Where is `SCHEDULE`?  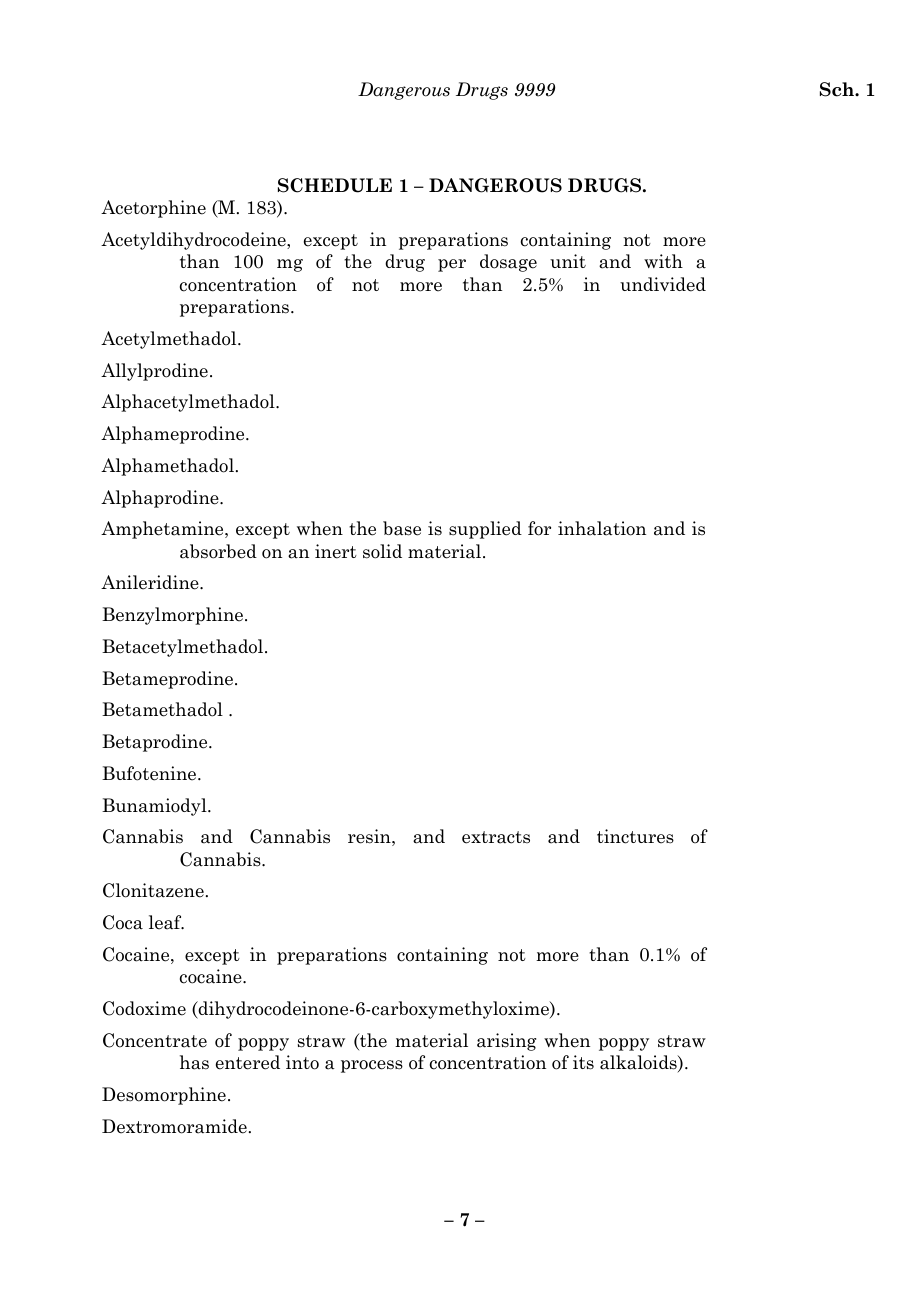 SCHEDULE is located at coordinates (335, 185).
